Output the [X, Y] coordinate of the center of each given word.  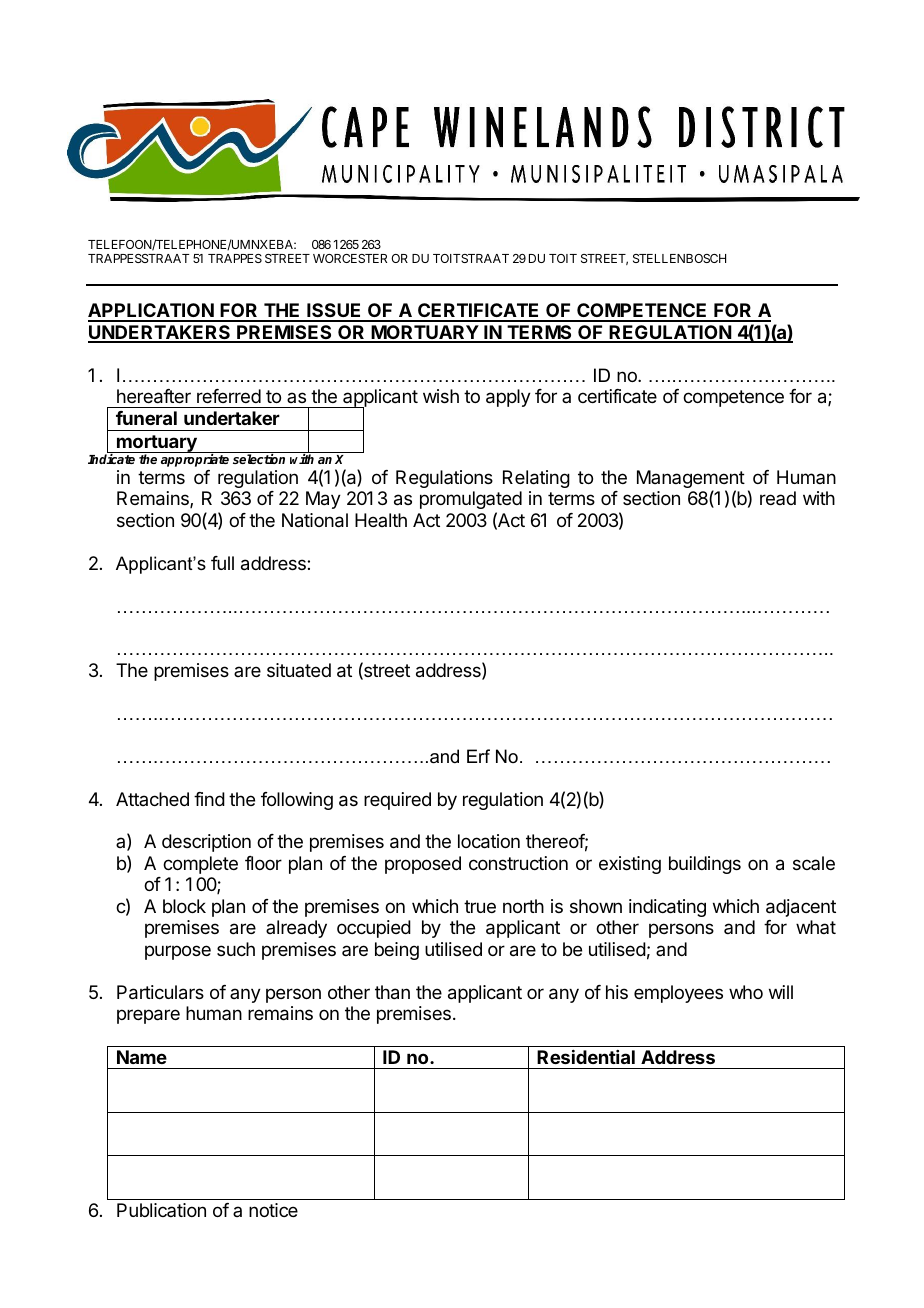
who [746, 992]
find [209, 799]
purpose [178, 952]
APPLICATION [152, 312]
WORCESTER [350, 258]
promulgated [471, 500]
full [222, 563]
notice [273, 1210]
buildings [705, 865]
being [397, 951]
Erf [478, 756]
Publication [161, 1210]
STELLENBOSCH [679, 258]
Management [691, 480]
